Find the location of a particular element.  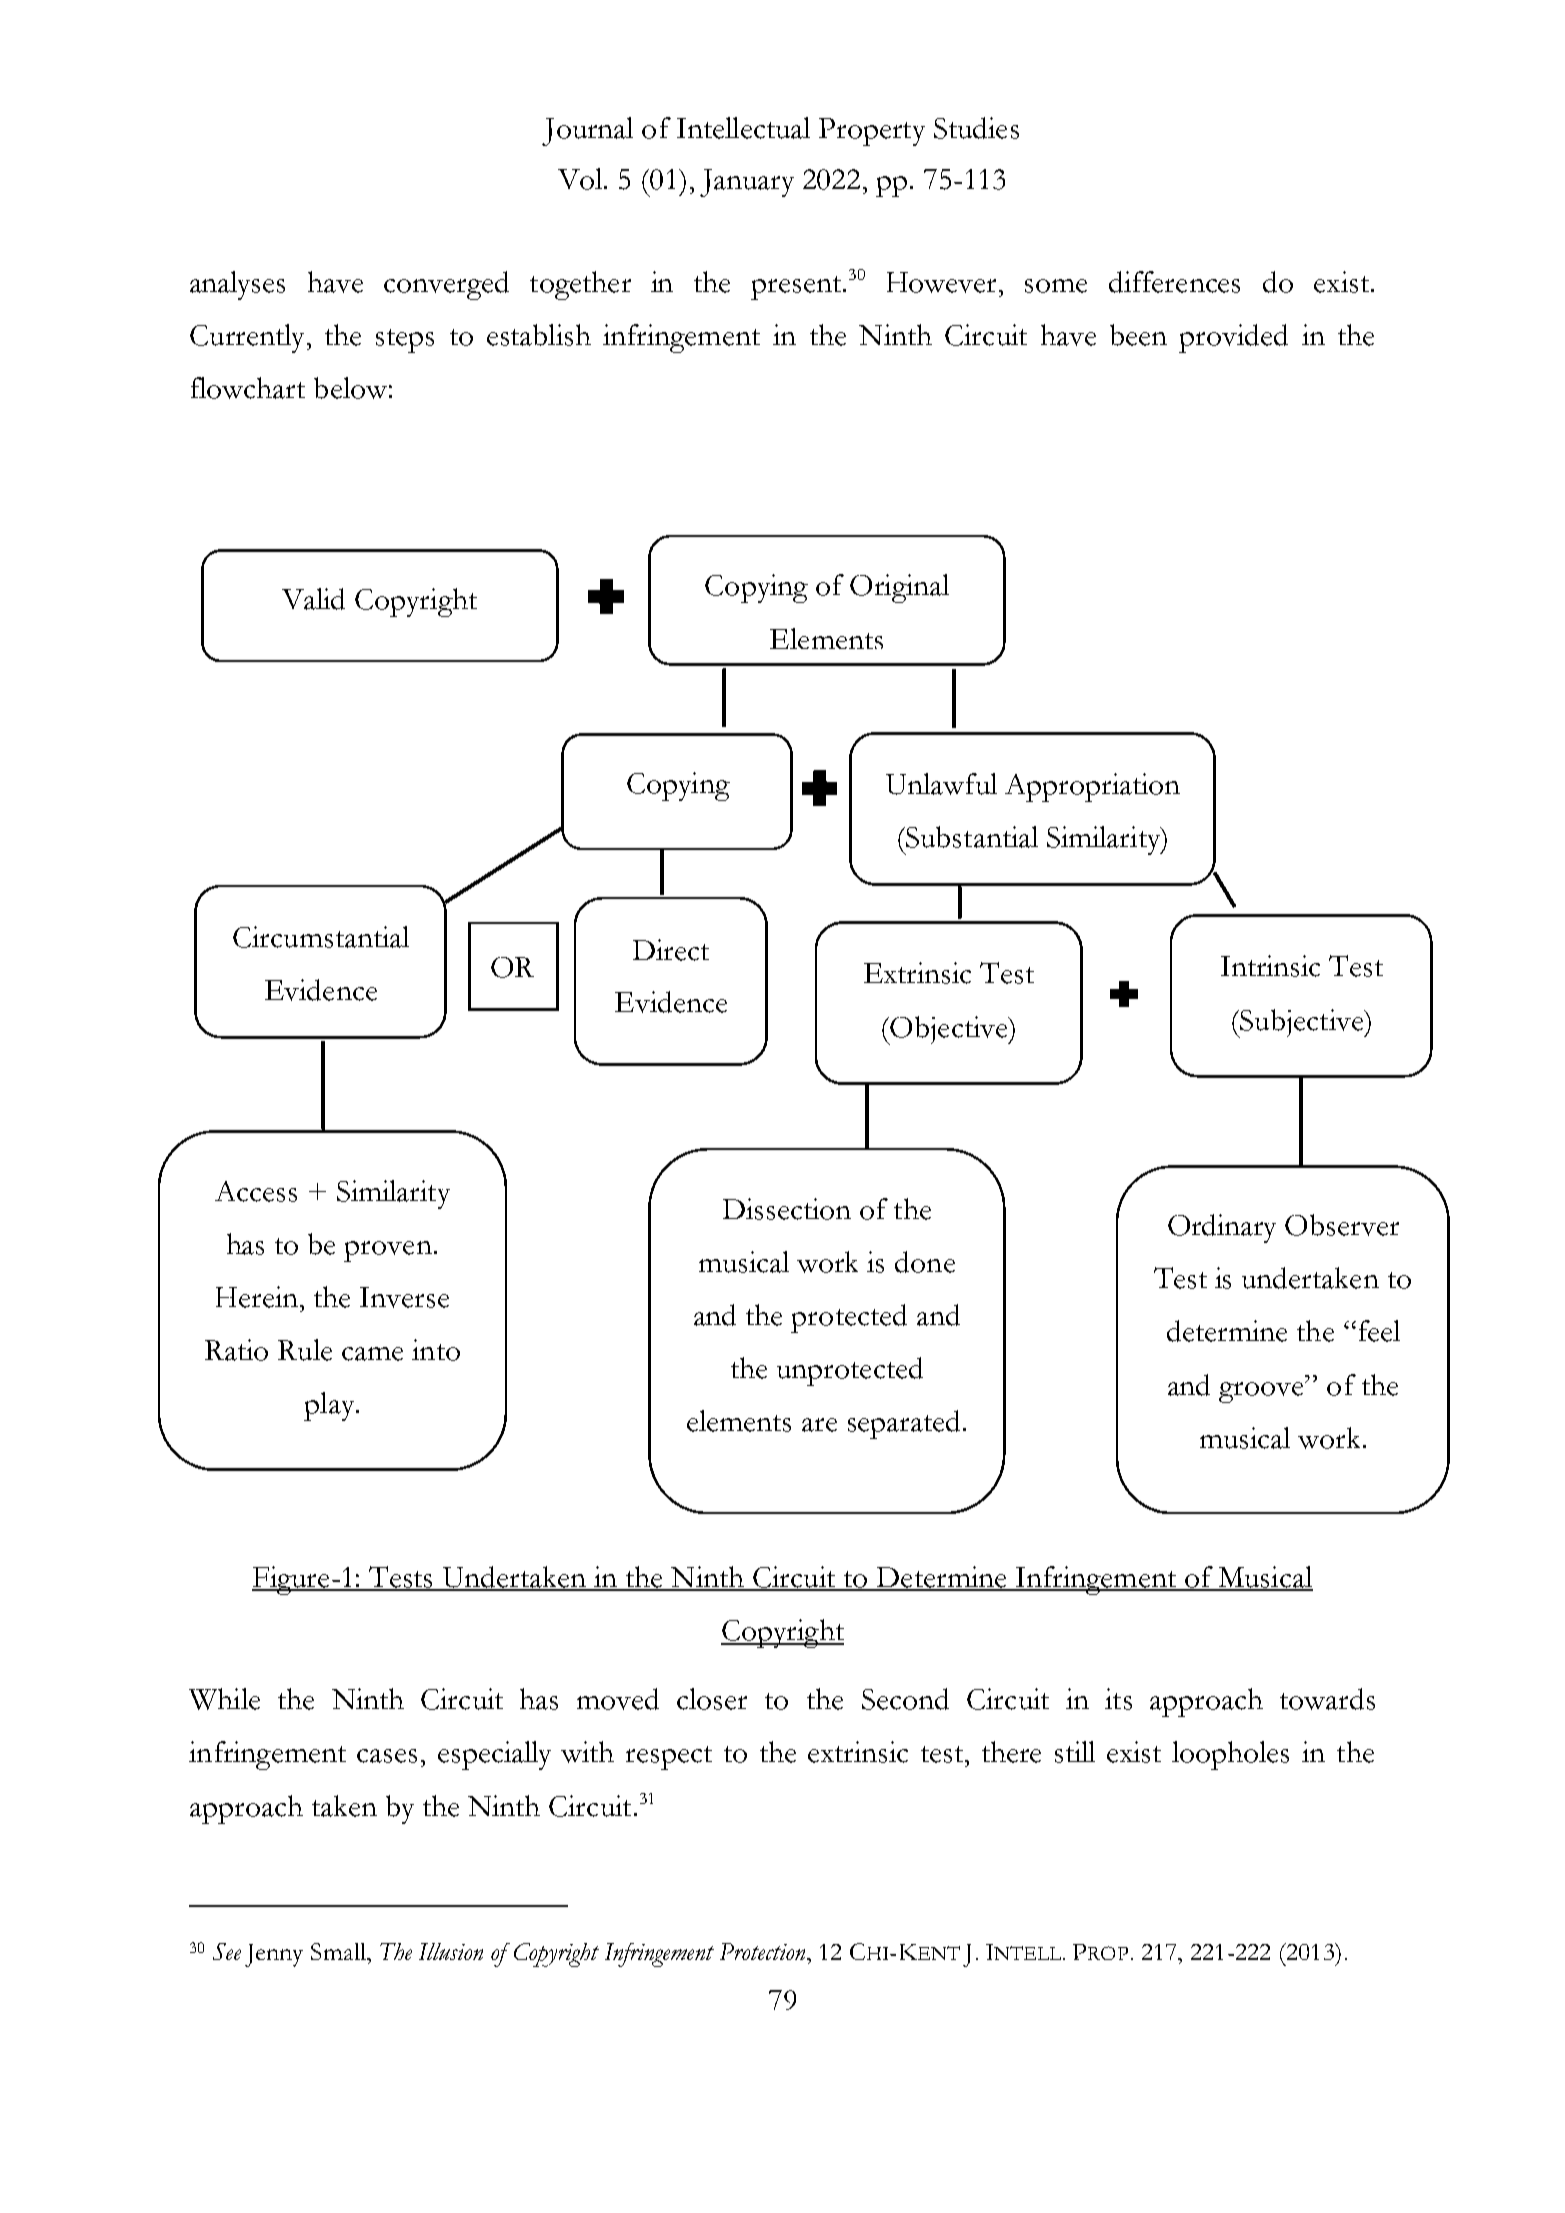

Valid is located at coordinates (313, 599).
